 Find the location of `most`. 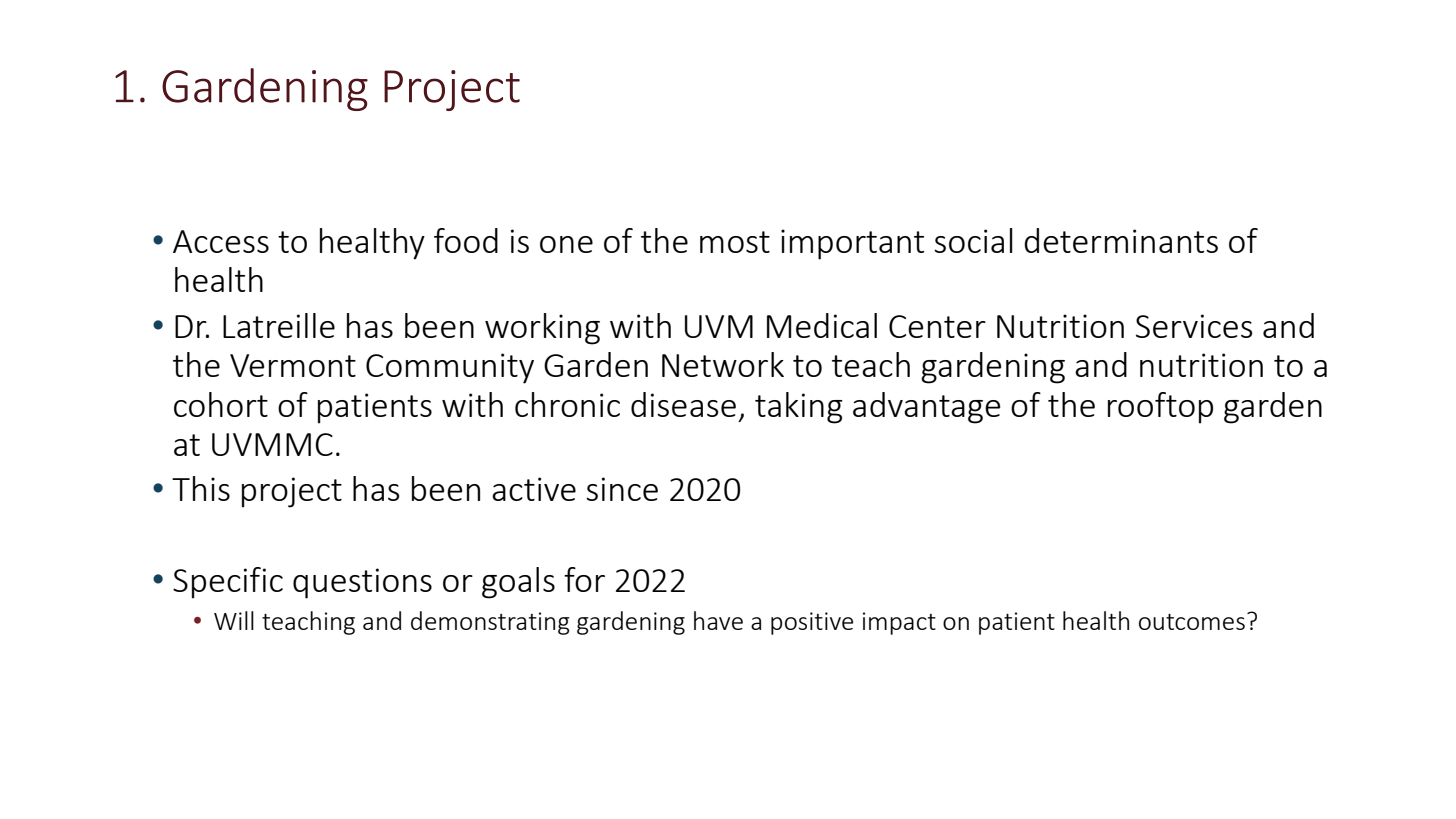

most is located at coordinates (735, 242).
